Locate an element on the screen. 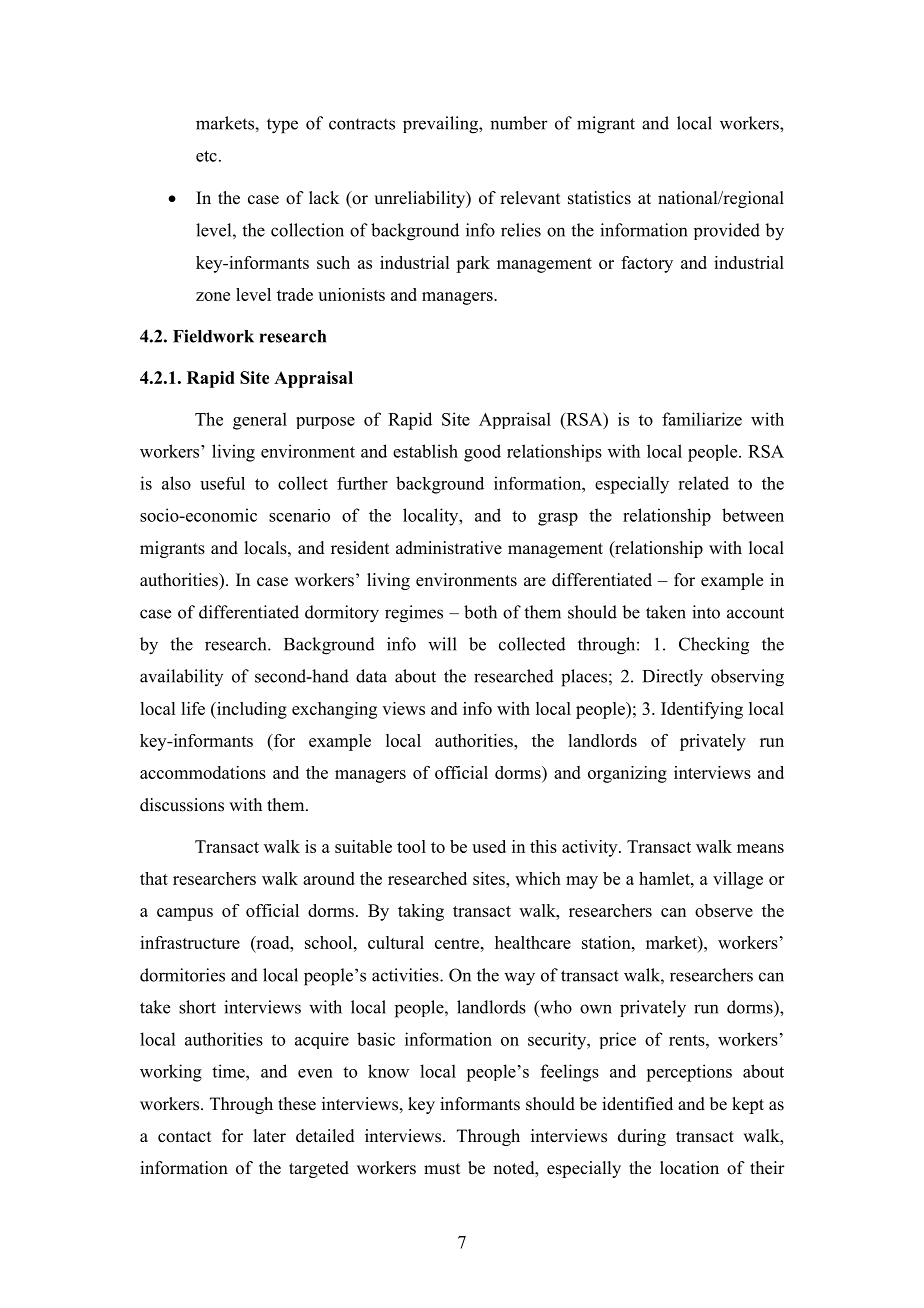 Image resolution: width=924 pixels, height=1308 pixels. discussions is located at coordinates (182, 805).
